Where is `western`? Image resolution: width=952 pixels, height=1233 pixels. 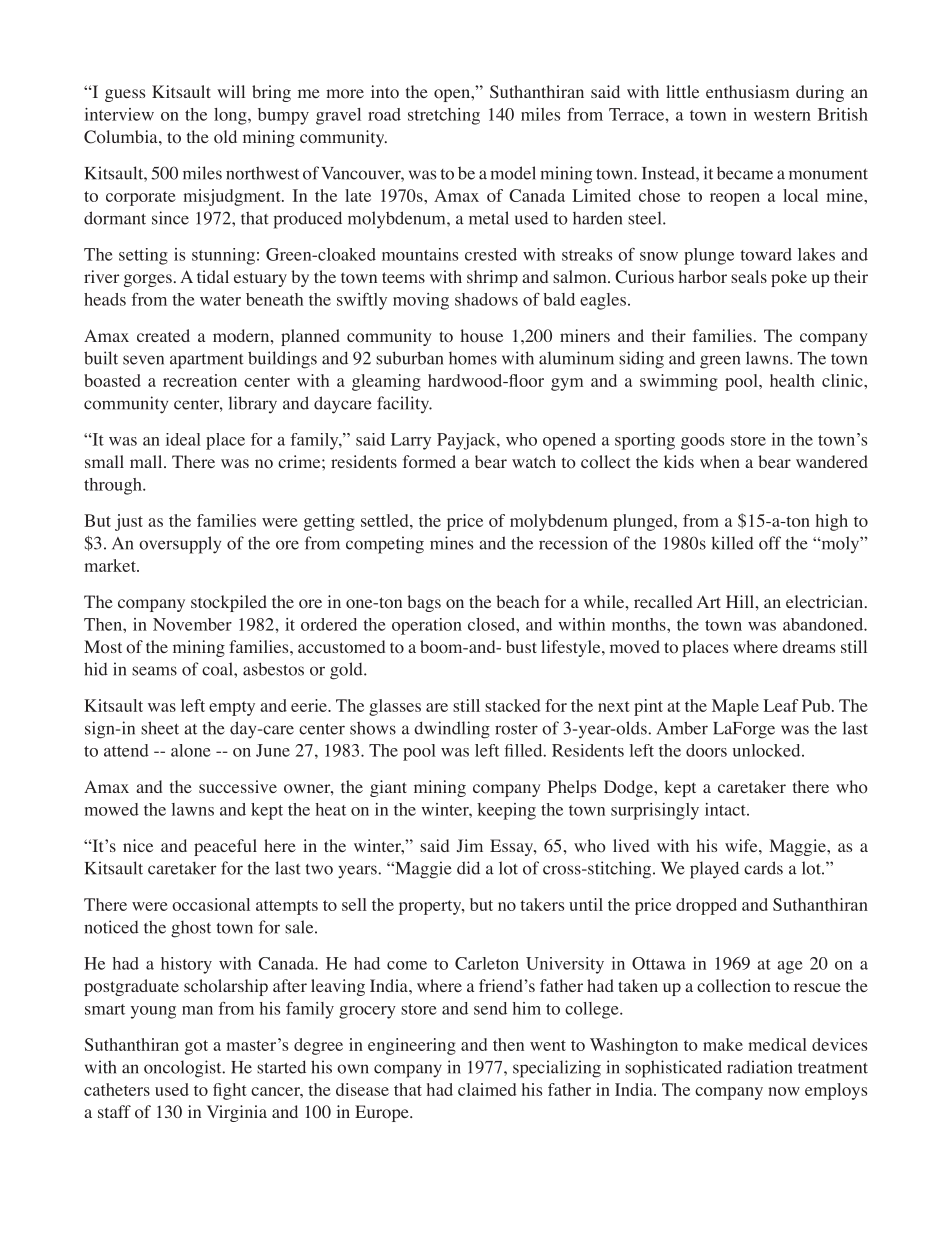 western is located at coordinates (782, 115).
